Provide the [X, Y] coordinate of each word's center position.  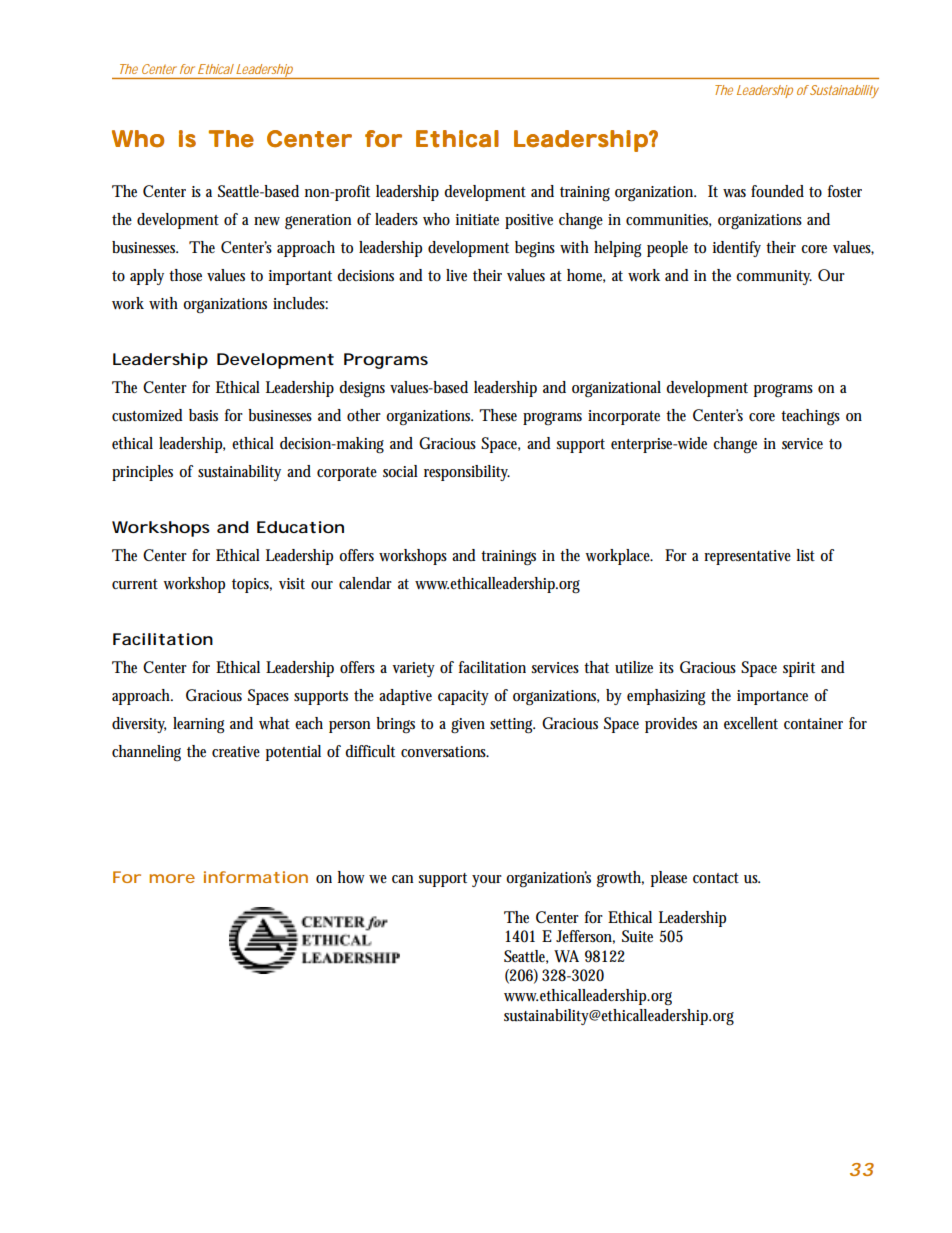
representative [747, 557]
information [256, 877]
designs [362, 389]
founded [777, 191]
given [468, 726]
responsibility [467, 473]
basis [203, 415]
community [774, 277]
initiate [477, 219]
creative [236, 751]
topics [252, 585]
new [267, 221]
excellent [751, 723]
